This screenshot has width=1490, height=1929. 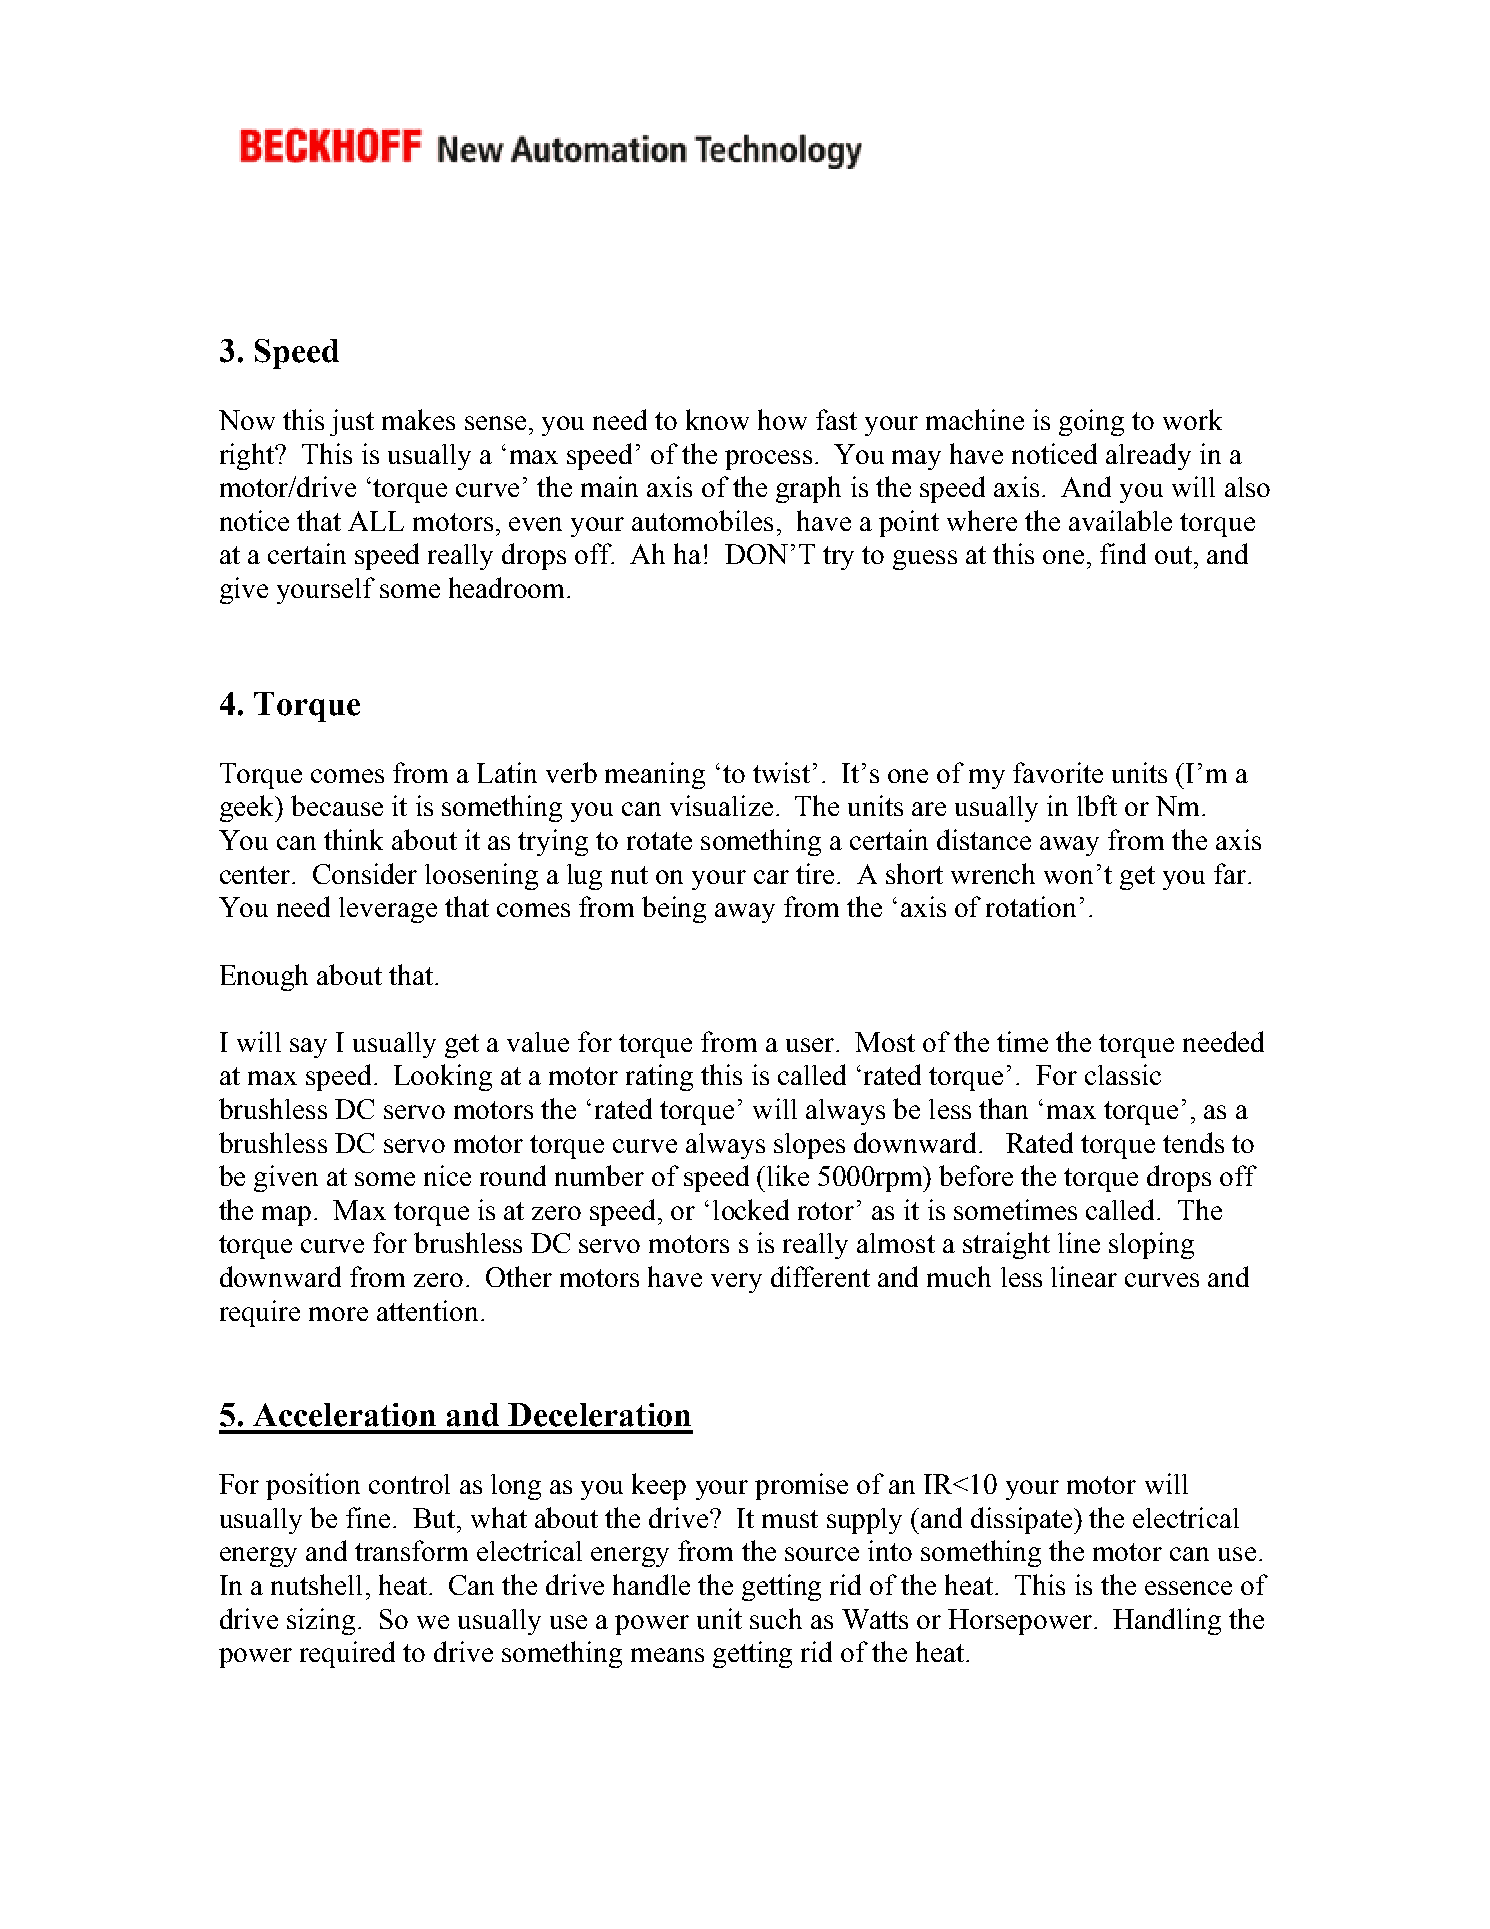 What do you see at coordinates (1231, 873) in the screenshot?
I see `far` at bounding box center [1231, 873].
